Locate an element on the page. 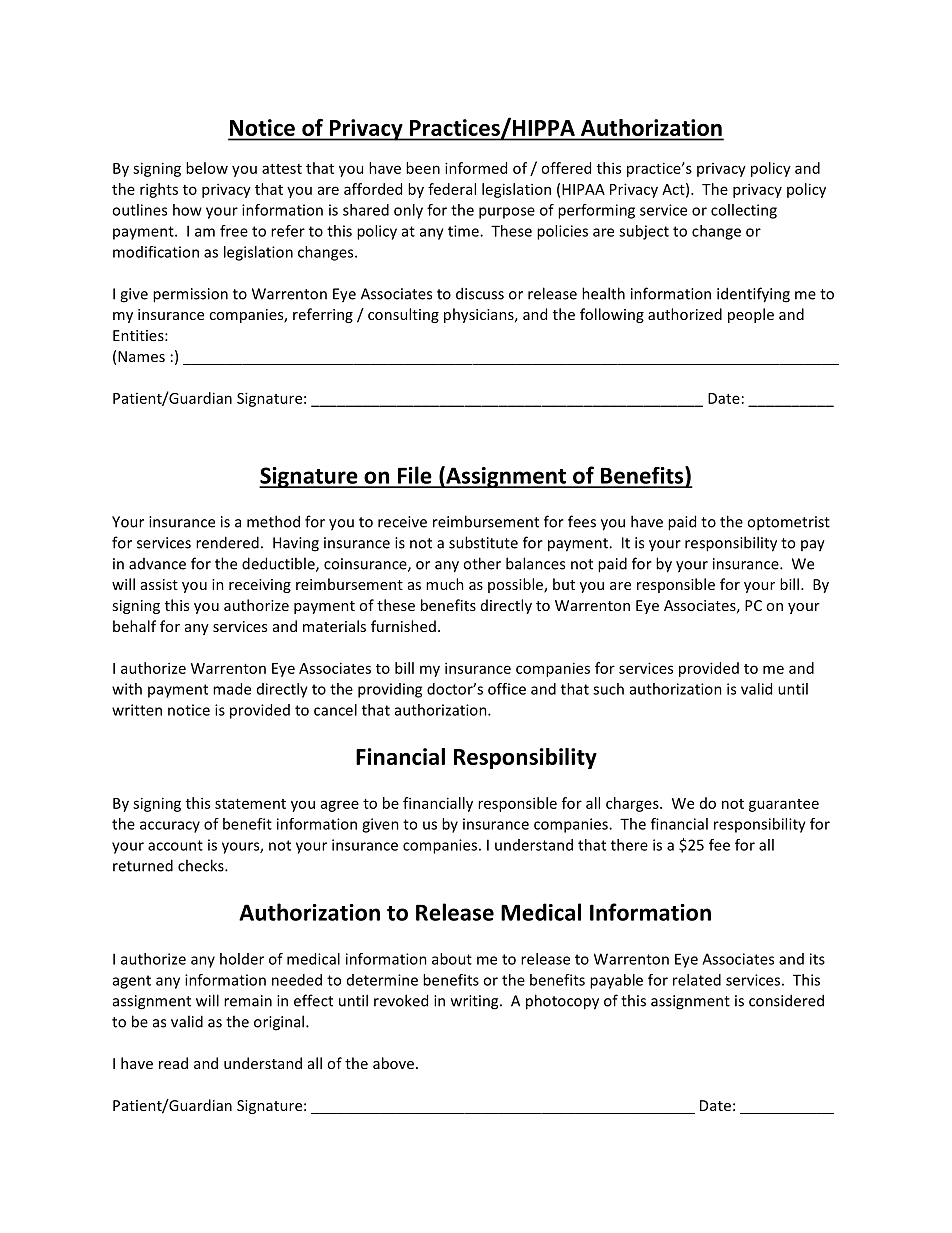 Image resolution: width=952 pixels, height=1233 pixels. people is located at coordinates (751, 315).
